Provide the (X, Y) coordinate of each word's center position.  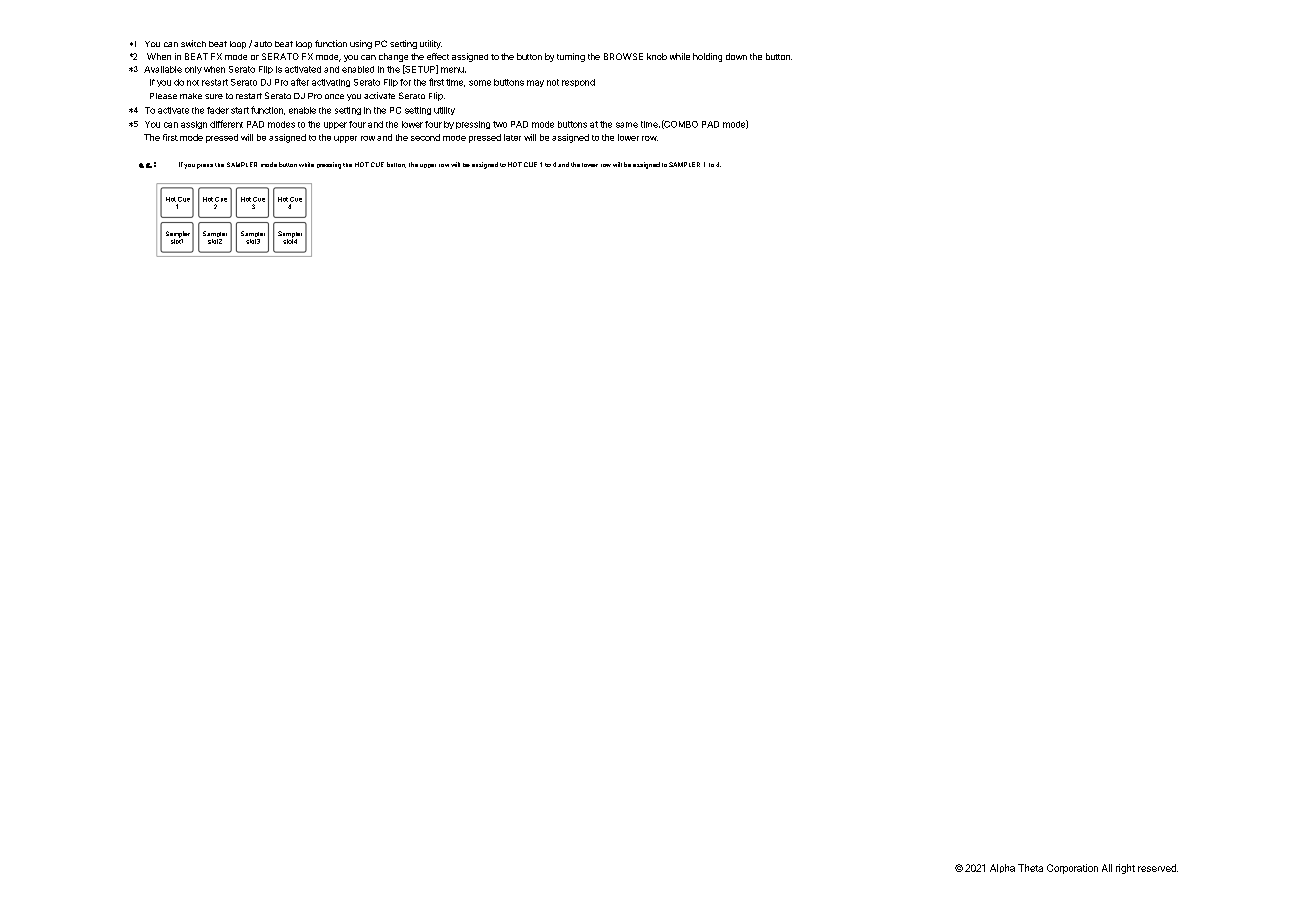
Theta (1030, 868)
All (1107, 868)
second (425, 137)
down (736, 56)
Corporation (1072, 869)
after (300, 82)
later (512, 137)
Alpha (1002, 868)
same (627, 125)
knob (657, 56)
